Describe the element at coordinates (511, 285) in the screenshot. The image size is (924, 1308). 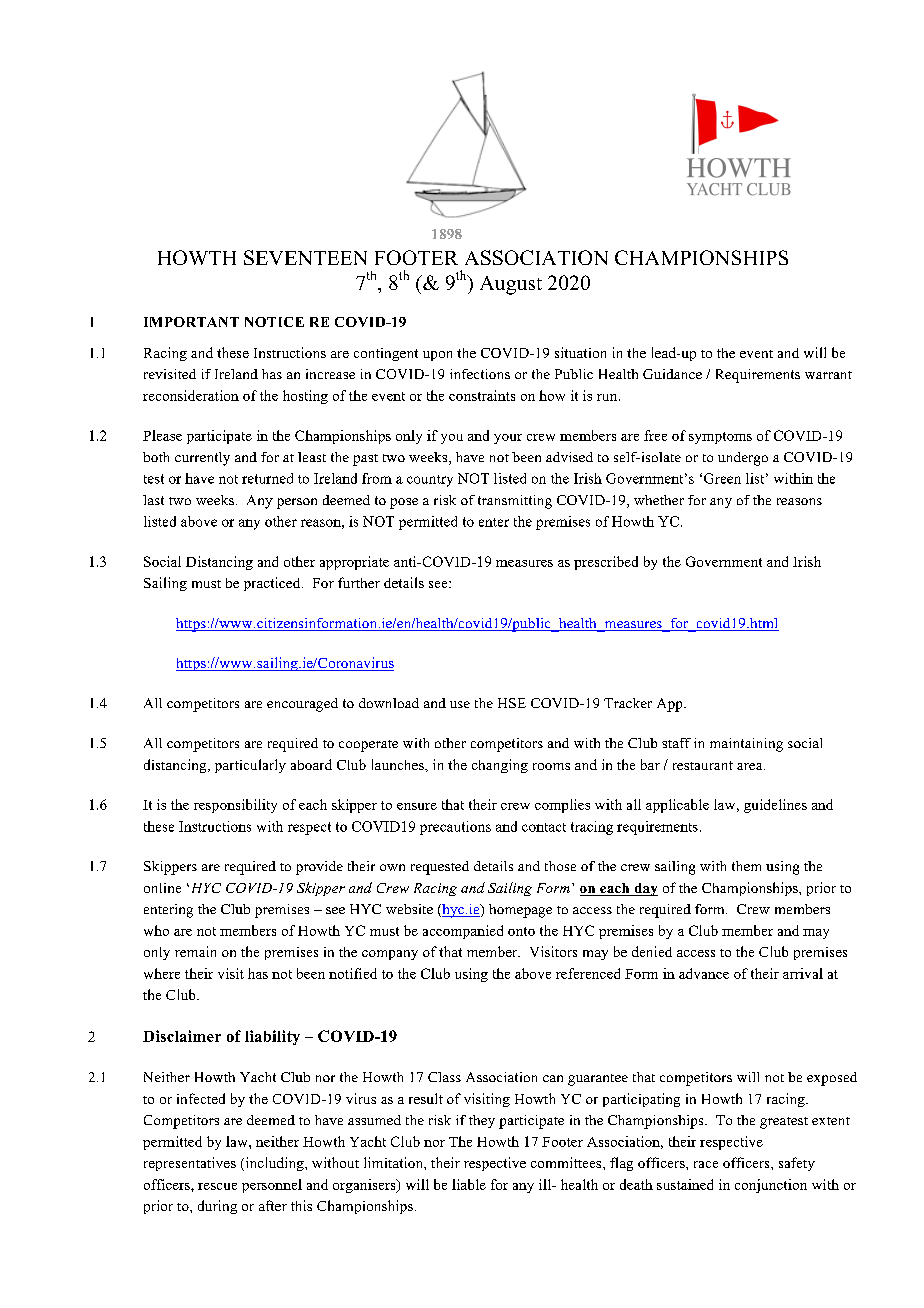
I see `August` at that location.
